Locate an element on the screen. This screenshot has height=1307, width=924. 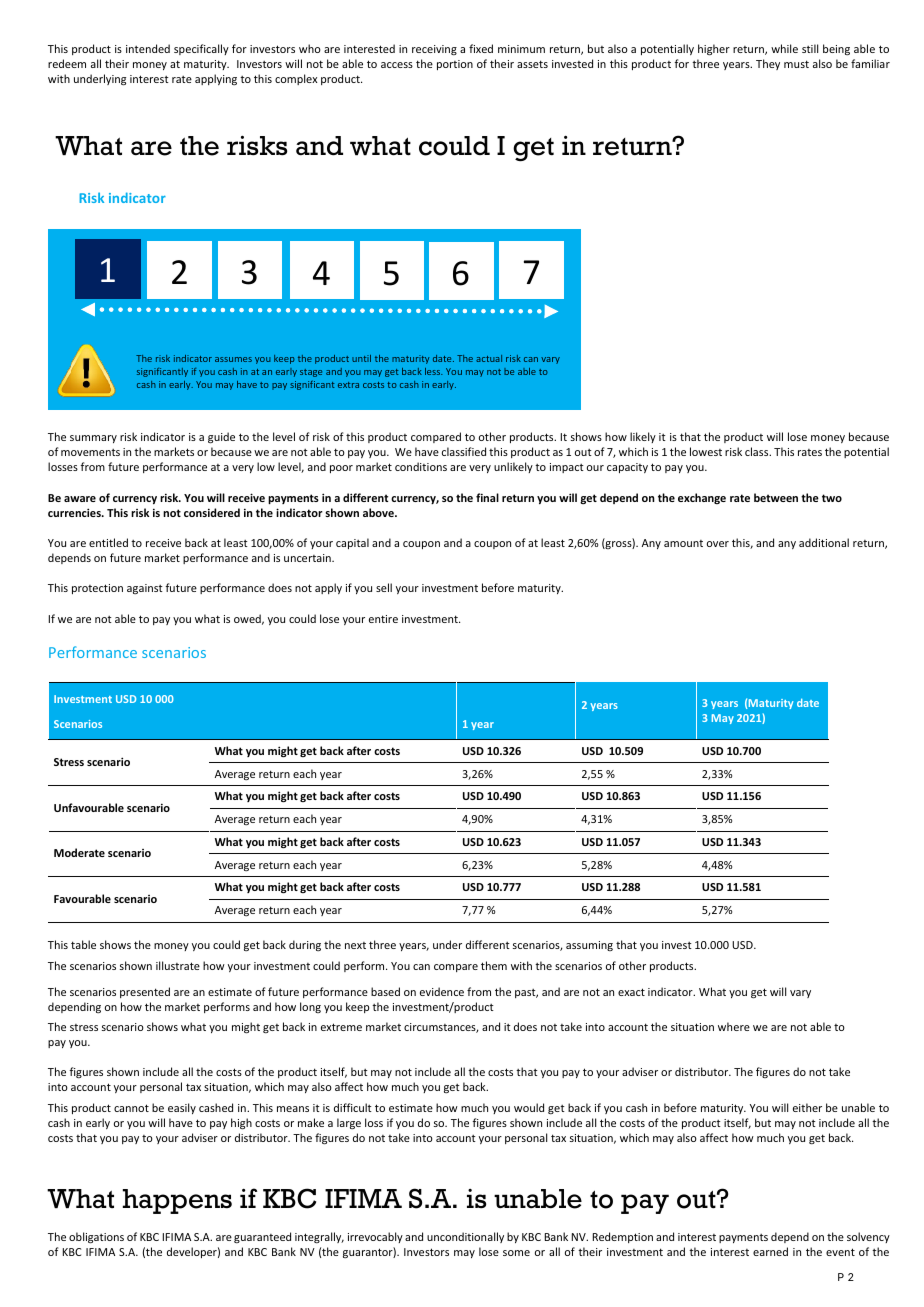
during is located at coordinates (305, 945).
